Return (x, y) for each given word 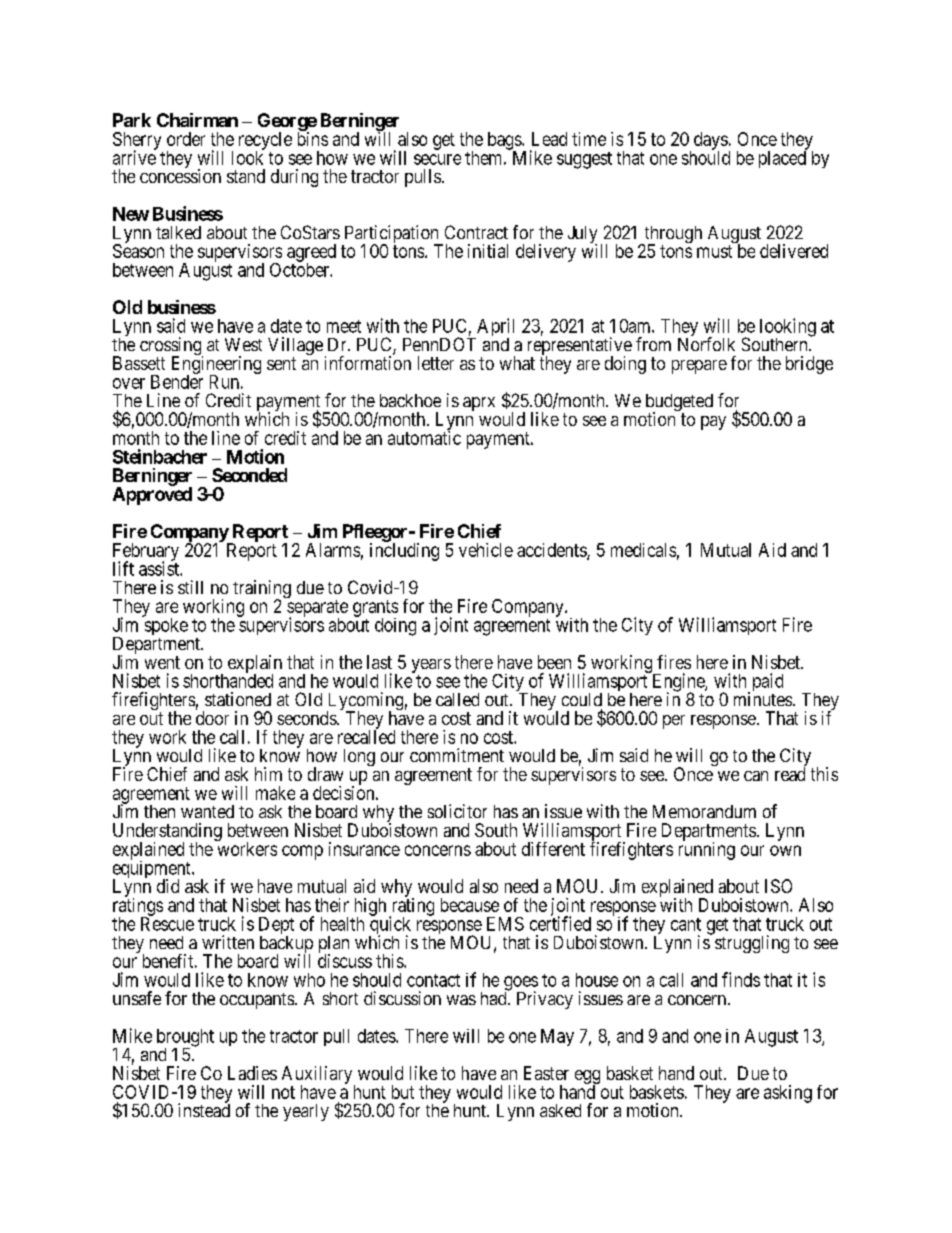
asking (788, 1094)
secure (437, 159)
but (403, 1092)
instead (204, 1109)
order (186, 139)
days (711, 142)
